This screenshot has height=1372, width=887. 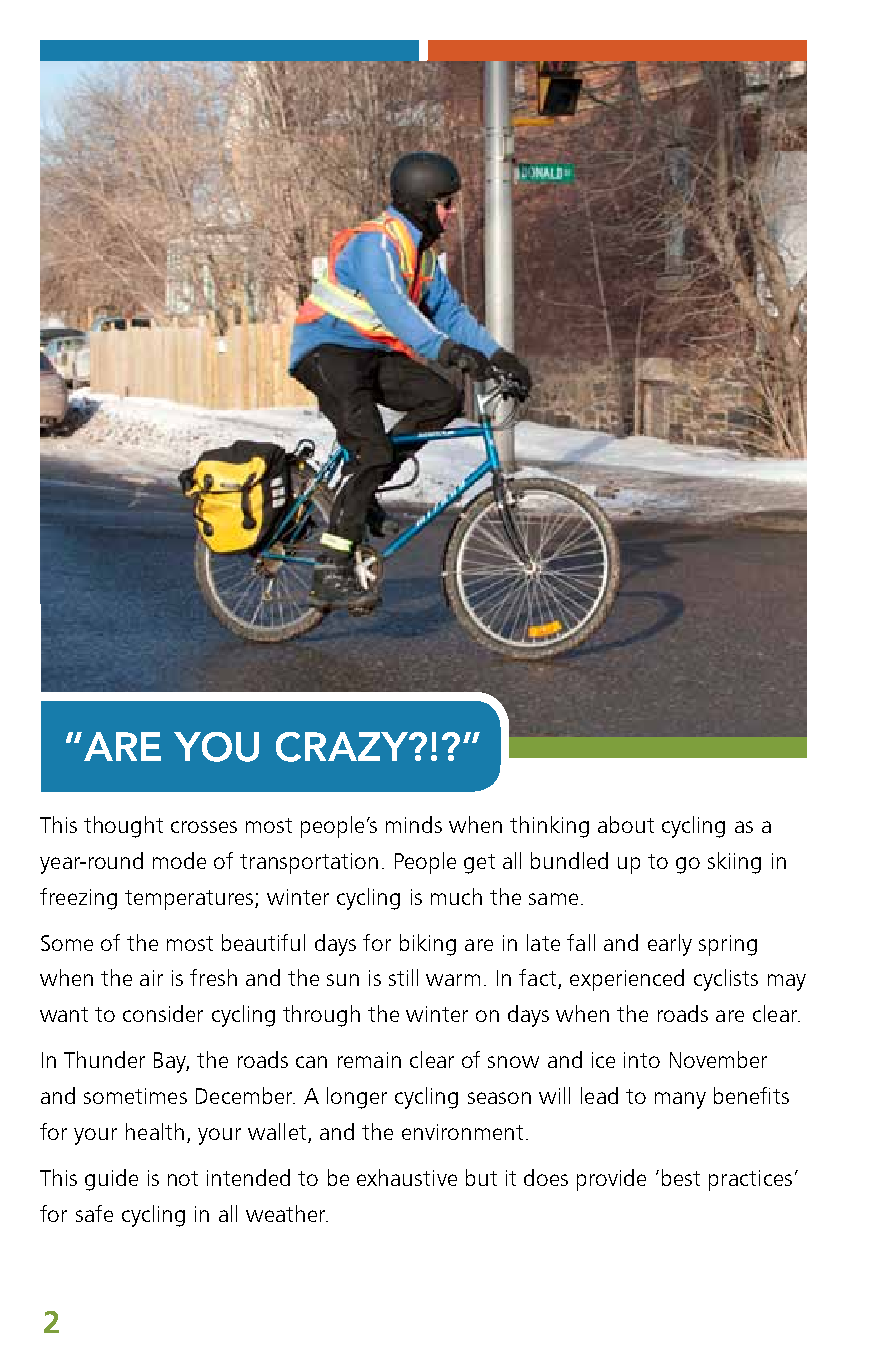 What do you see at coordinates (343, 747) in the screenshot?
I see `Crazy` at bounding box center [343, 747].
